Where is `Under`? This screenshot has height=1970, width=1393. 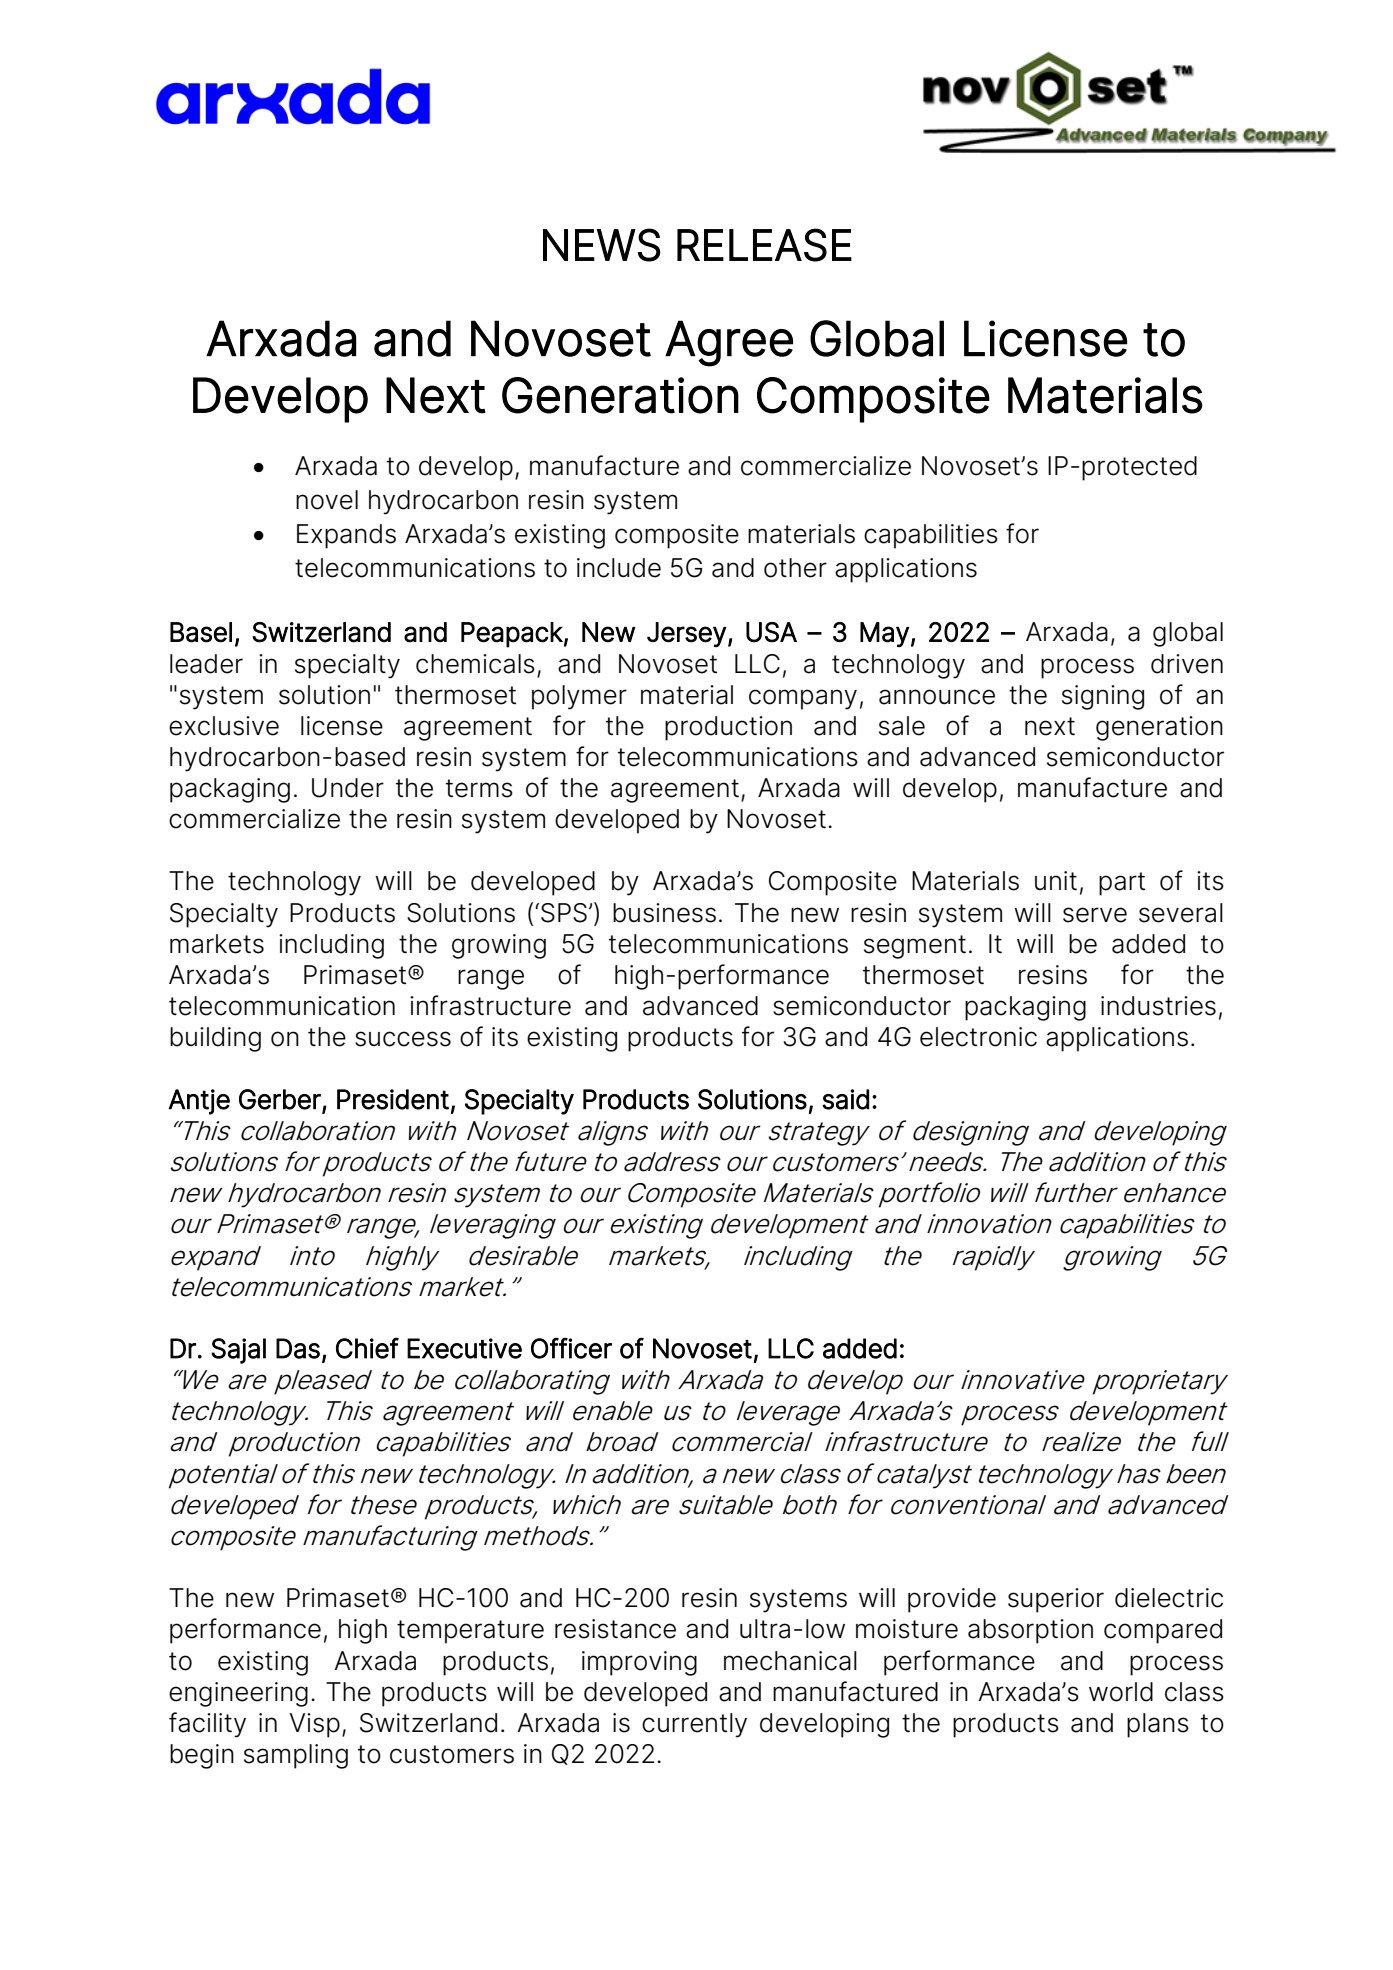
Under is located at coordinates (348, 788).
